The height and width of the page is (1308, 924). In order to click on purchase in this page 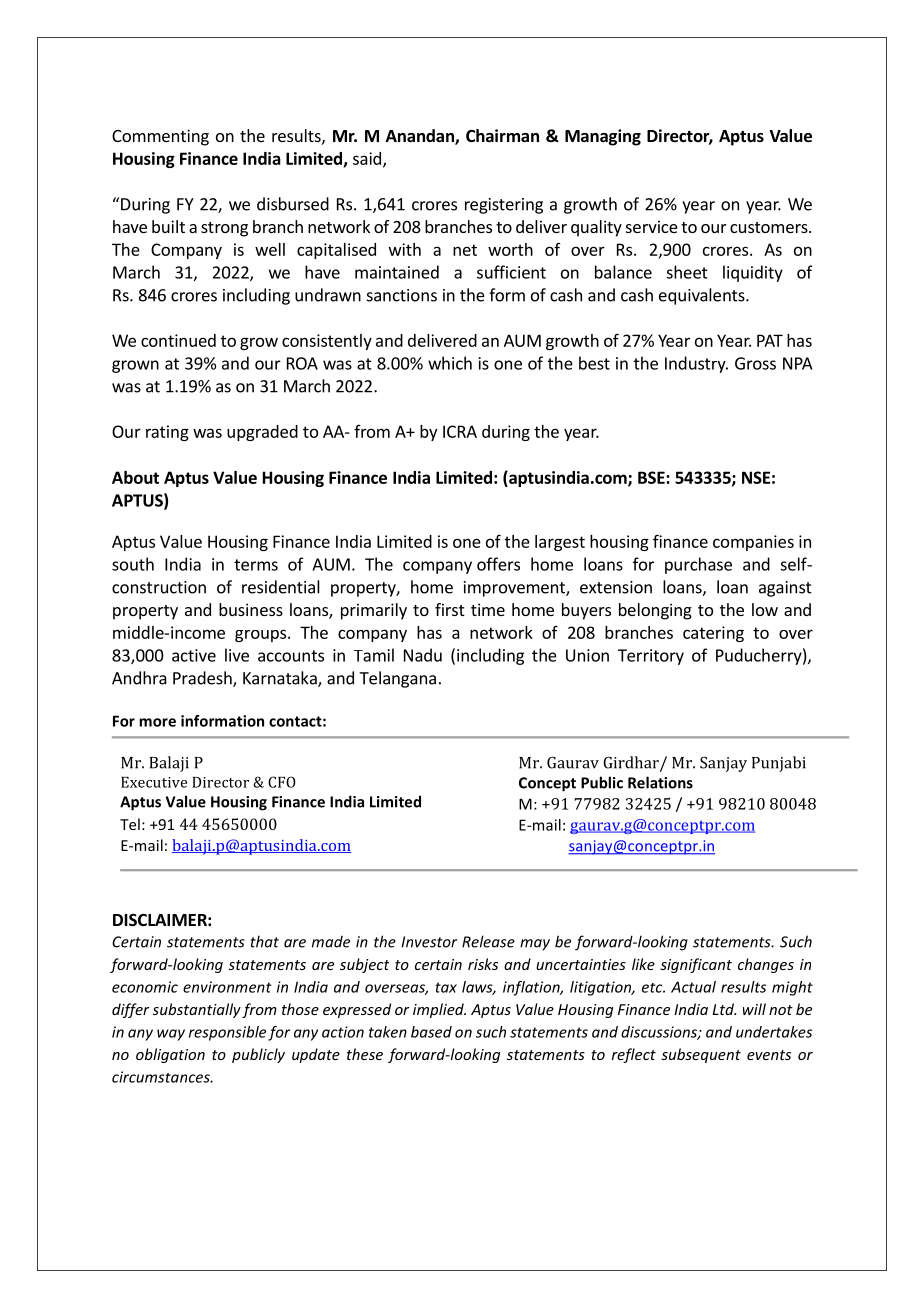, I will do `click(698, 565)`.
